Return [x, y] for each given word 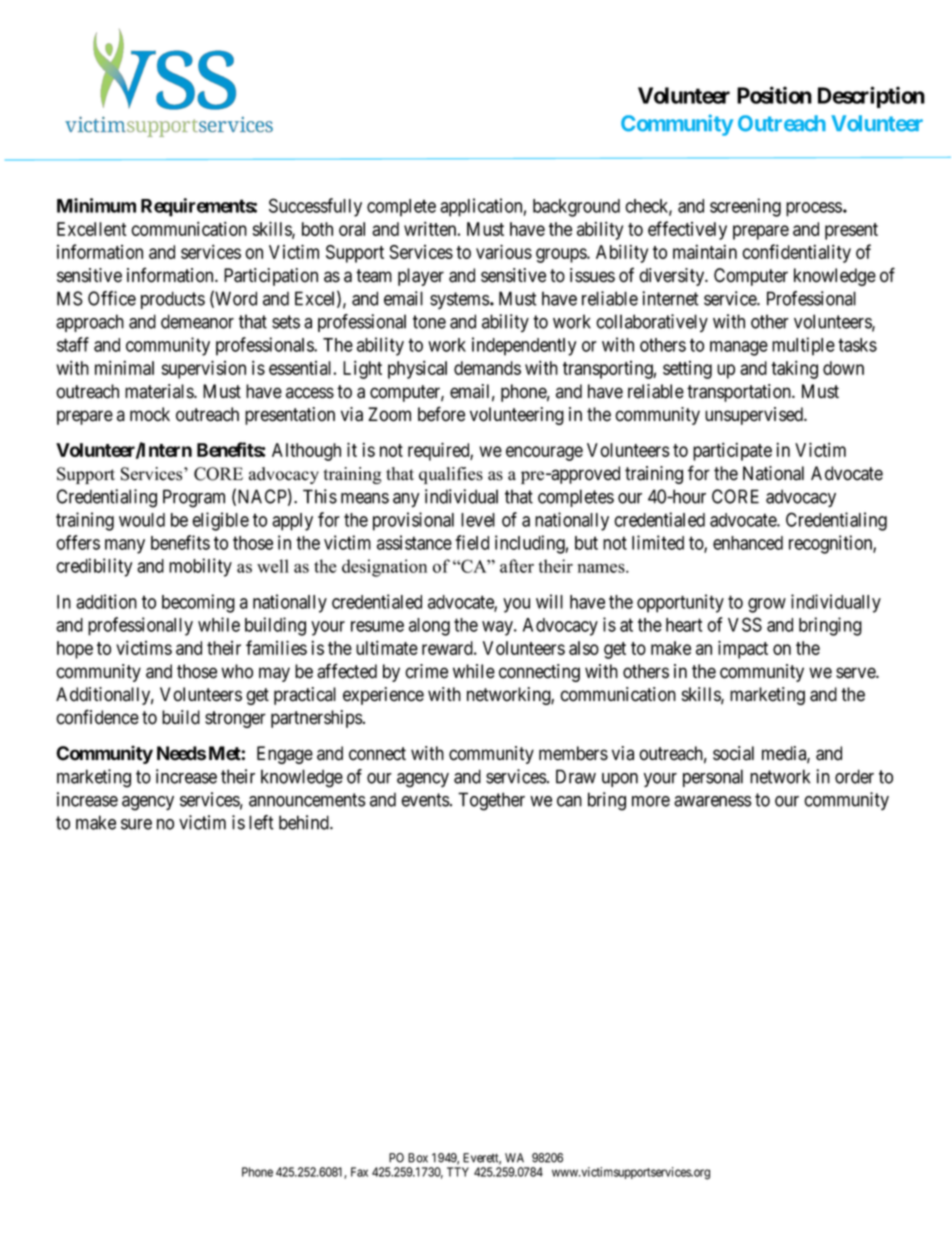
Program [194, 498]
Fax [359, 1172]
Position [774, 95]
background [576, 208]
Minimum [96, 205]
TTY [458, 1172]
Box [418, 1158]
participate [732, 451]
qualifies [451, 475]
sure [136, 824]
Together [491, 801]
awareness [713, 801]
